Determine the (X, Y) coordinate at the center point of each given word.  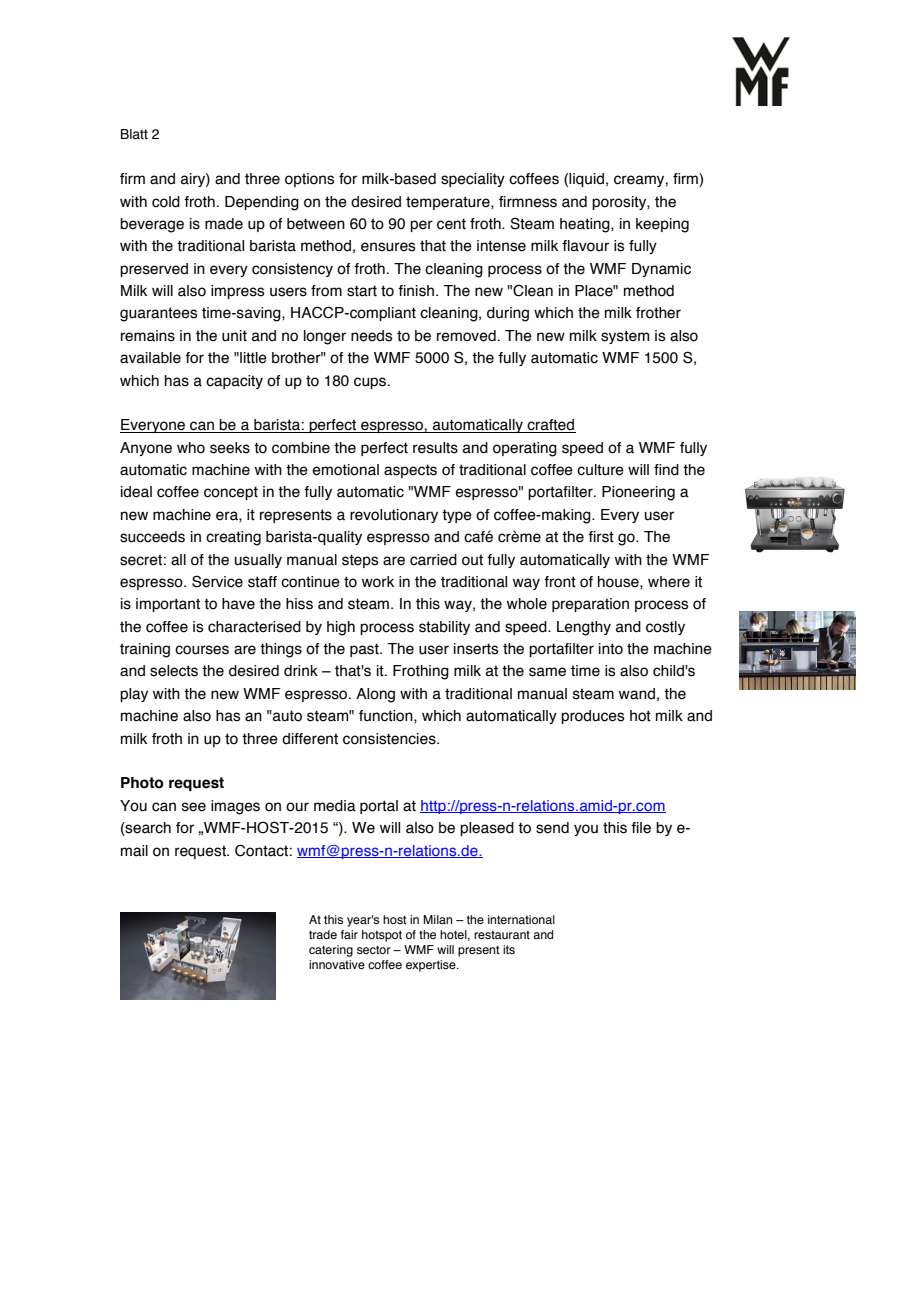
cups (371, 383)
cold (166, 202)
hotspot (382, 936)
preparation (590, 605)
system (625, 337)
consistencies (390, 739)
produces (593, 717)
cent (451, 224)
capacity (234, 382)
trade (323, 934)
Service (217, 581)
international (521, 919)
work (378, 582)
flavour (585, 246)
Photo (142, 783)
